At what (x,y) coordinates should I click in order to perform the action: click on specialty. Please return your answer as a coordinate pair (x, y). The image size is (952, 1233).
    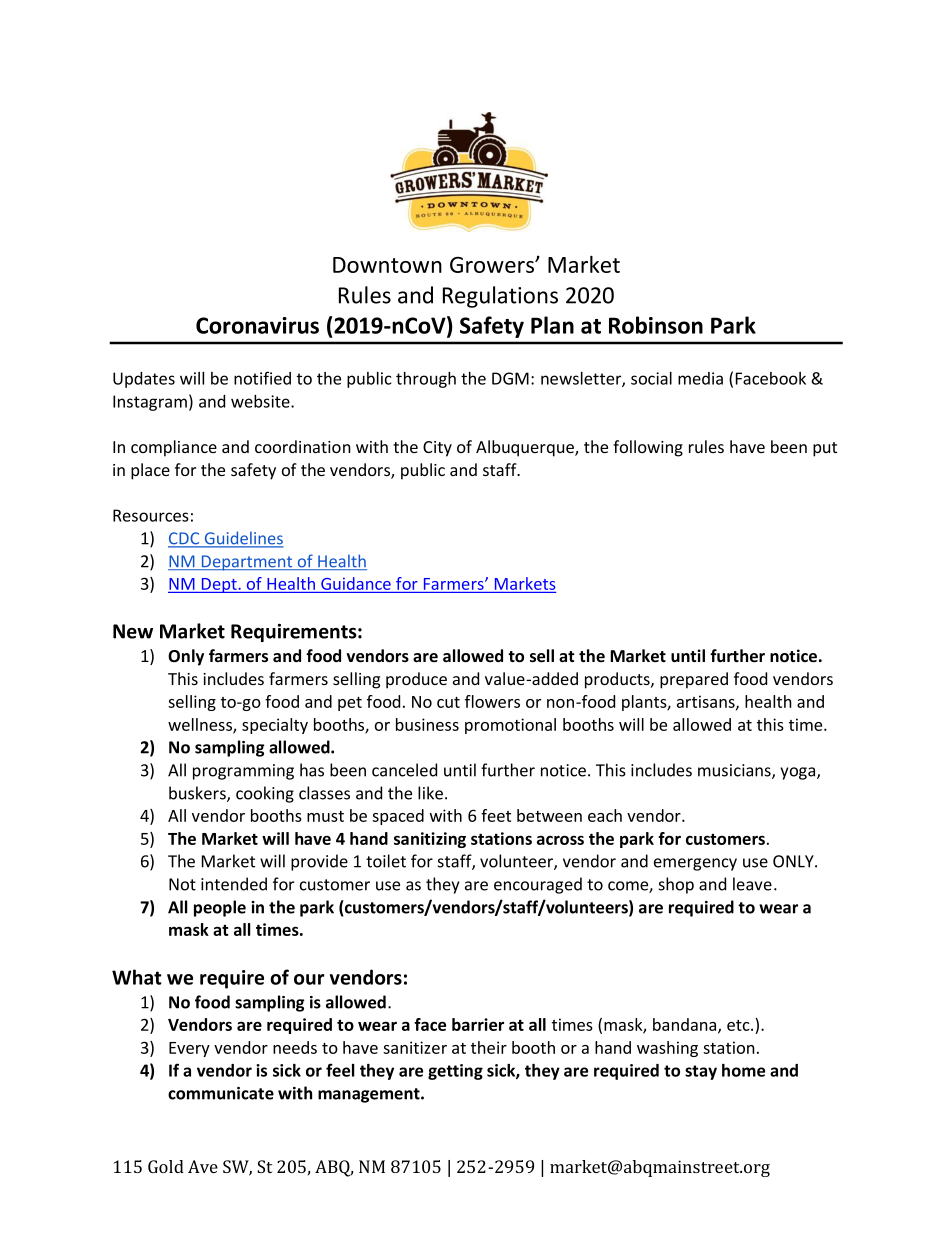
    Looking at the image, I should click on (275, 726).
